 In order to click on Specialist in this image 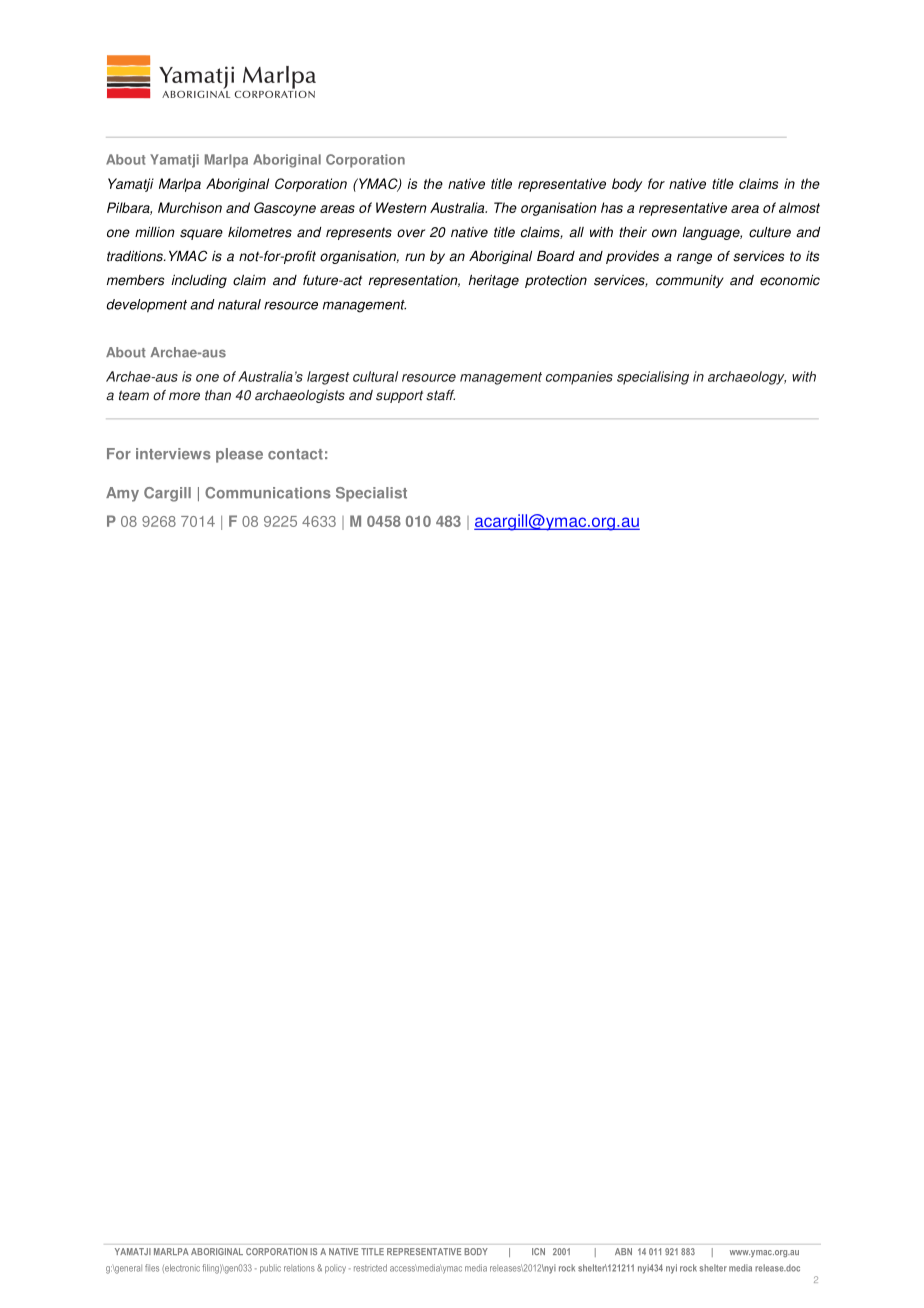, I will do `click(371, 494)`.
